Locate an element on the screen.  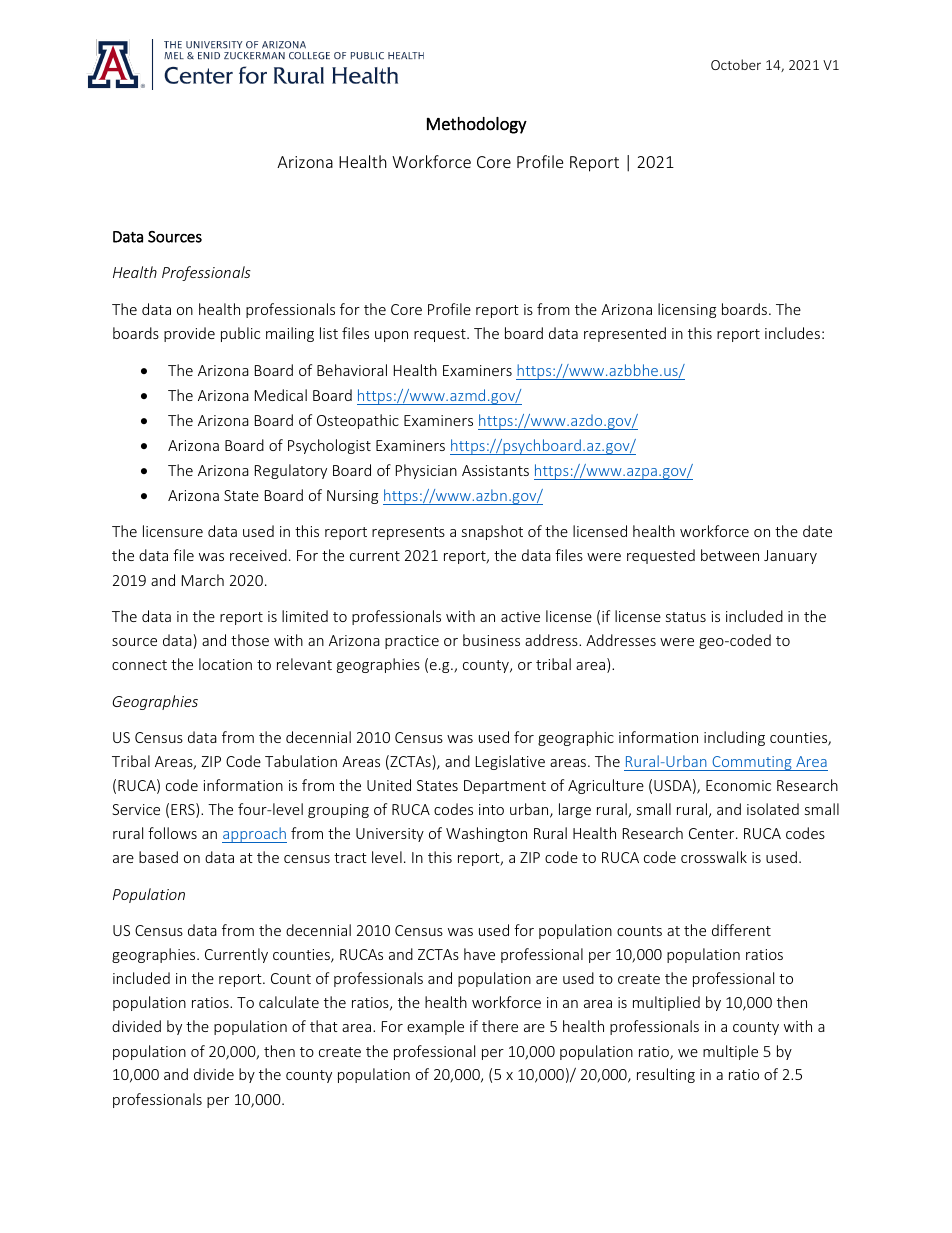
business is located at coordinates (491, 640).
